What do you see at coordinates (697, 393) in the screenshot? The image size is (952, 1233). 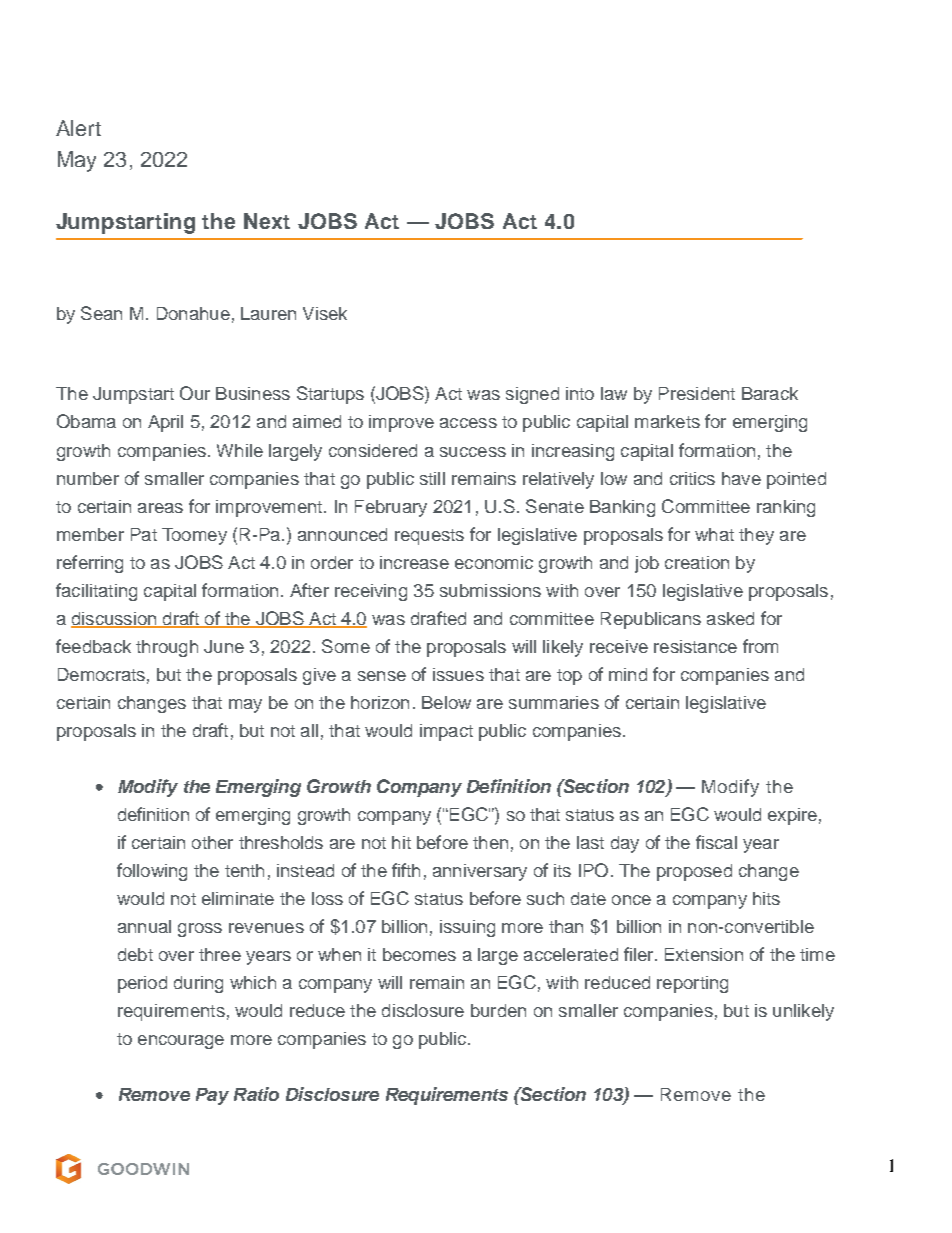 I see `President` at bounding box center [697, 393].
